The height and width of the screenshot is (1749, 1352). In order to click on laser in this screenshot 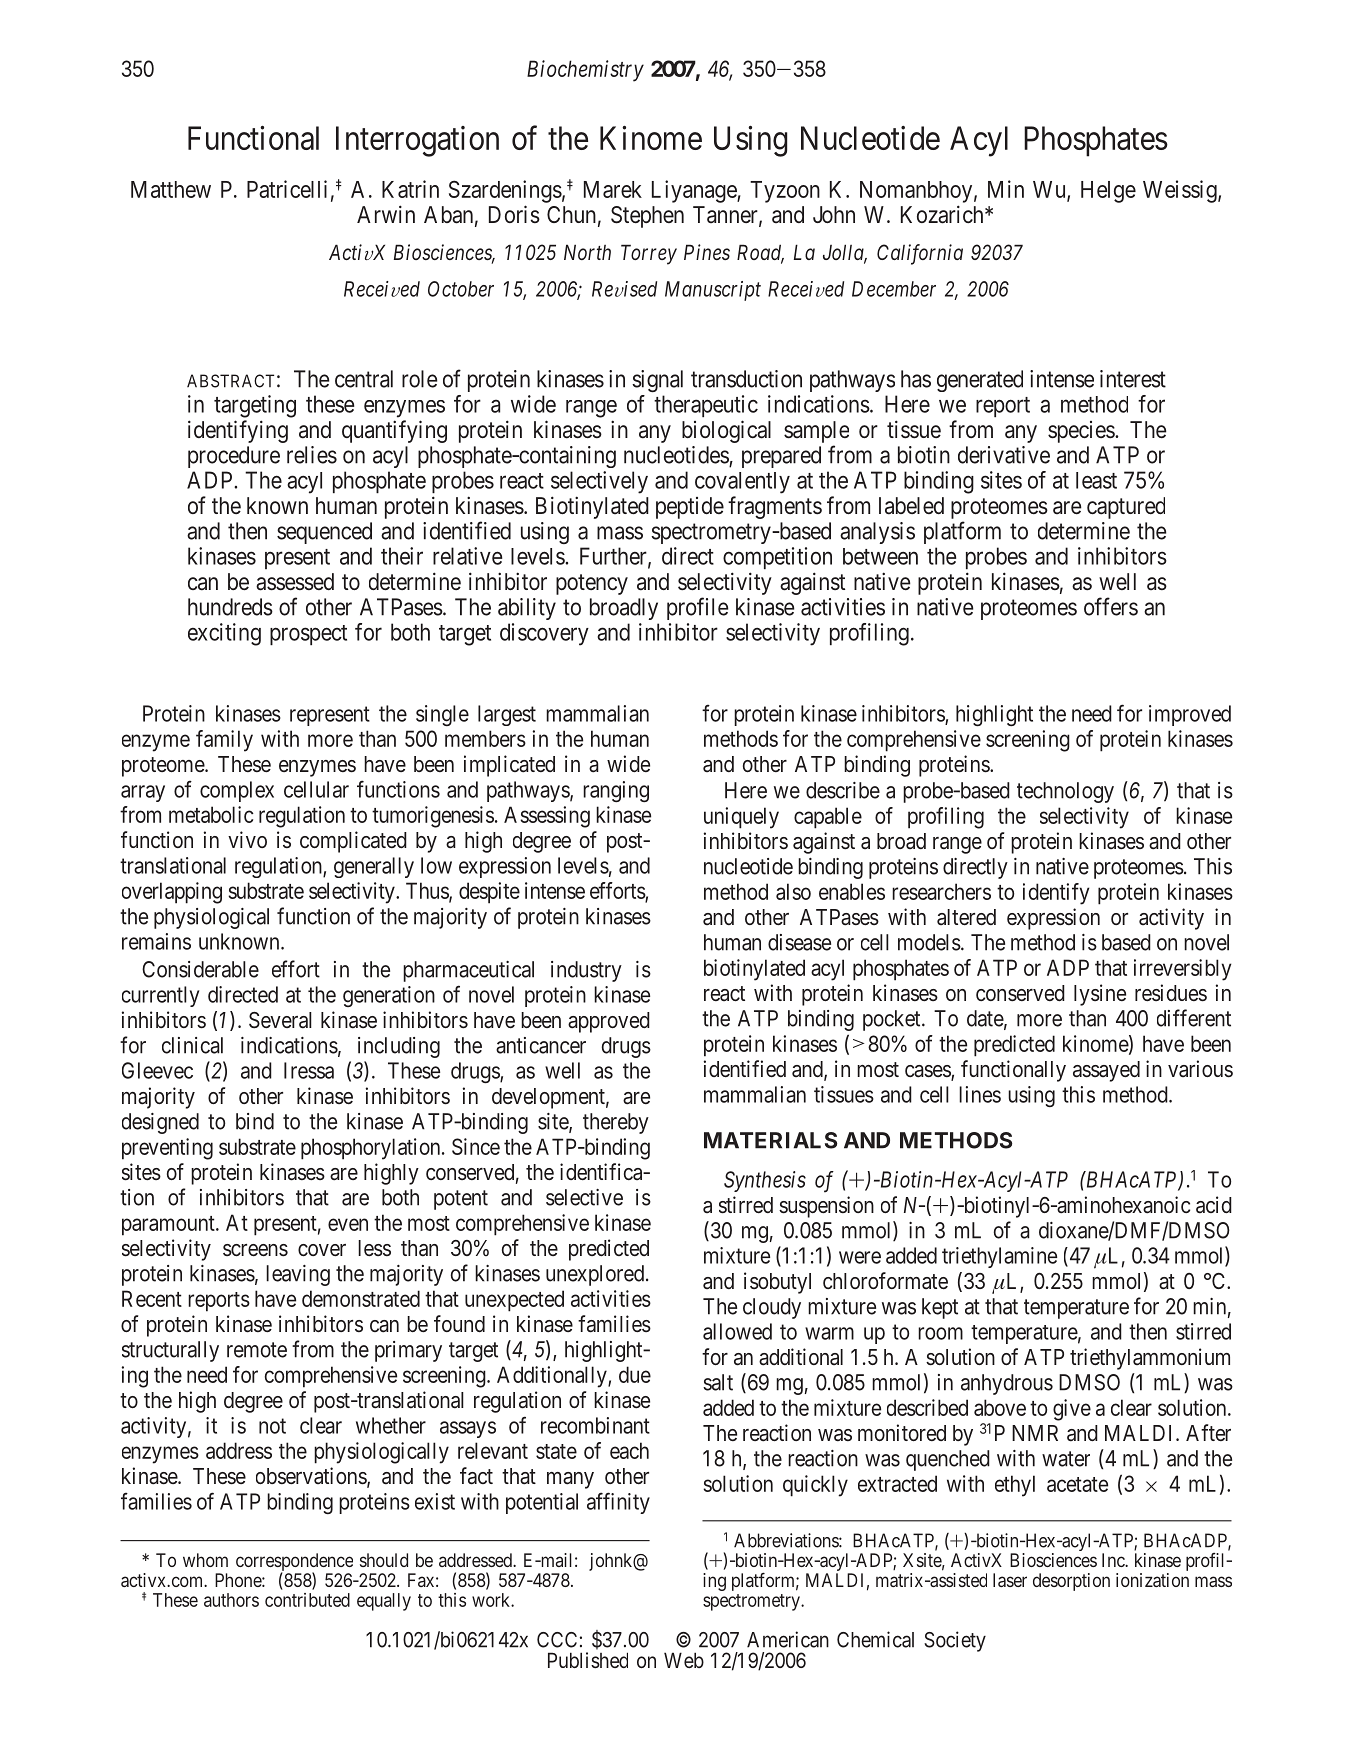, I will do `click(1010, 1580)`.
